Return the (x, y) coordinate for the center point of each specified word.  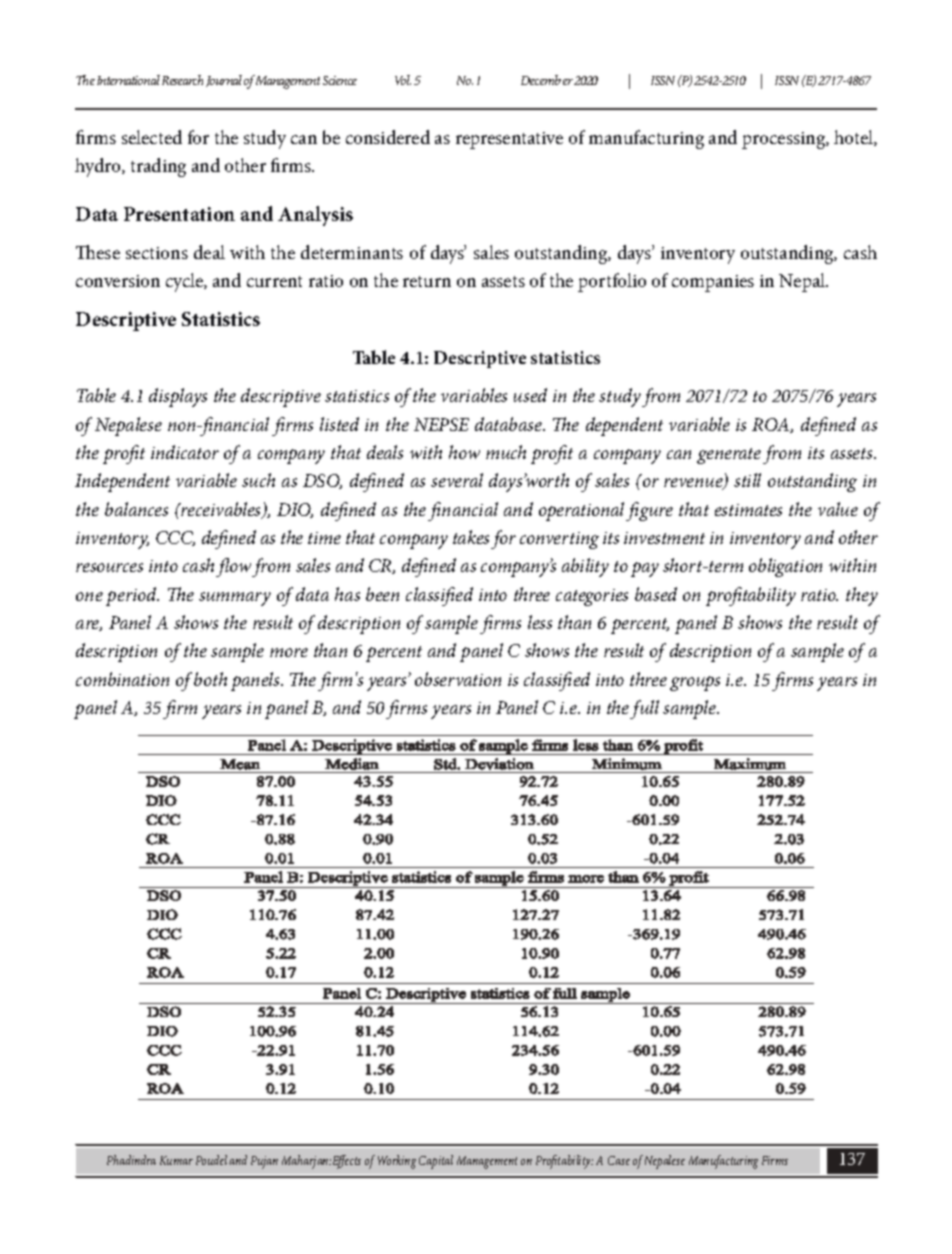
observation (458, 679)
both (210, 679)
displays (178, 397)
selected (152, 137)
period (132, 596)
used (530, 395)
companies (713, 283)
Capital (436, 1162)
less (540, 622)
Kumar (176, 1160)
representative (509, 140)
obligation (785, 567)
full (644, 709)
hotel (854, 138)
